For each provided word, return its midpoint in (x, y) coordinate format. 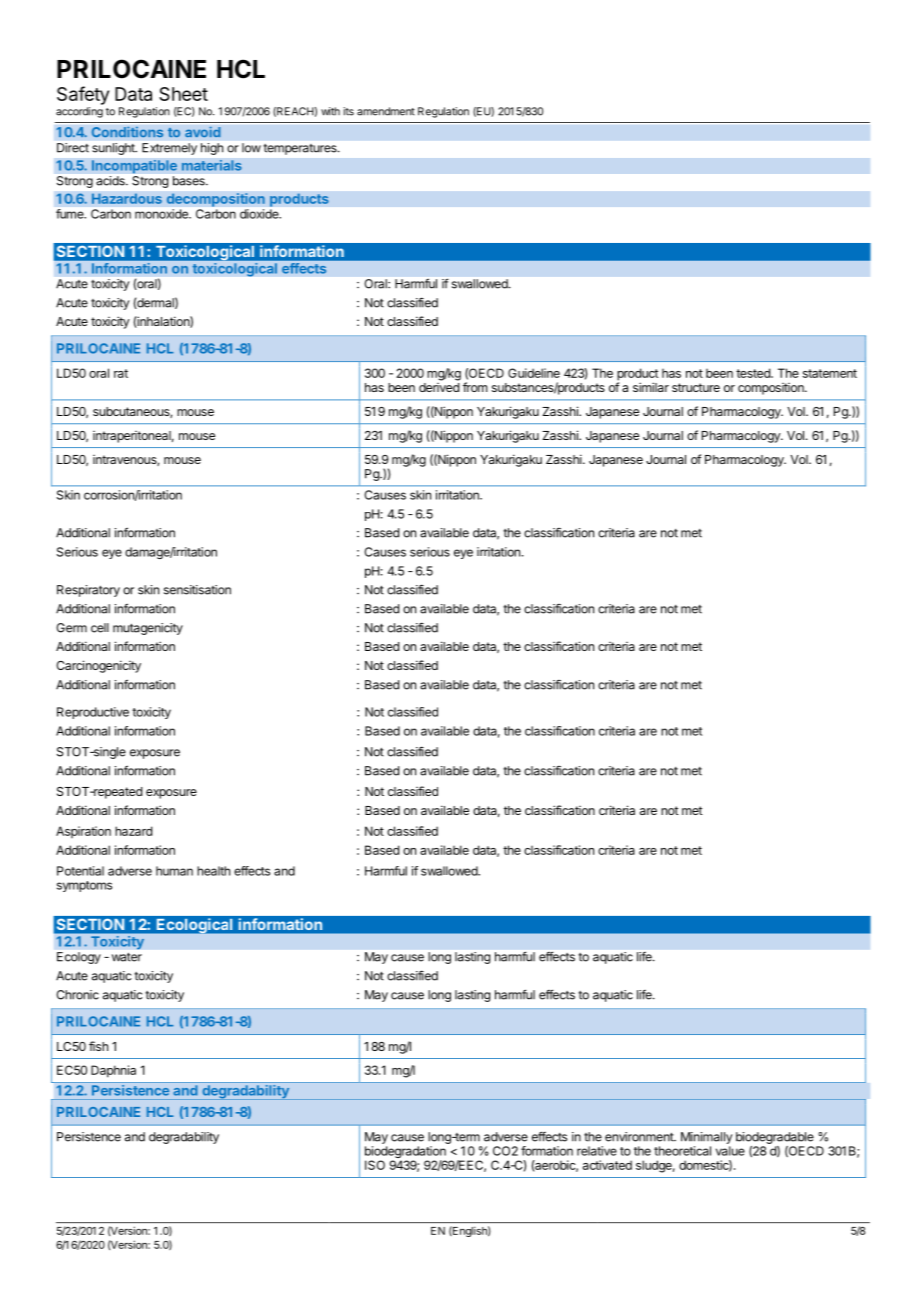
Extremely (169, 149)
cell (100, 628)
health (213, 871)
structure (696, 387)
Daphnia (113, 1071)
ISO (375, 1165)
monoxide (162, 214)
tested (754, 373)
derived (439, 387)
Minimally (706, 1138)
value (730, 1151)
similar (651, 387)
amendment (386, 111)
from (475, 387)
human (174, 871)
